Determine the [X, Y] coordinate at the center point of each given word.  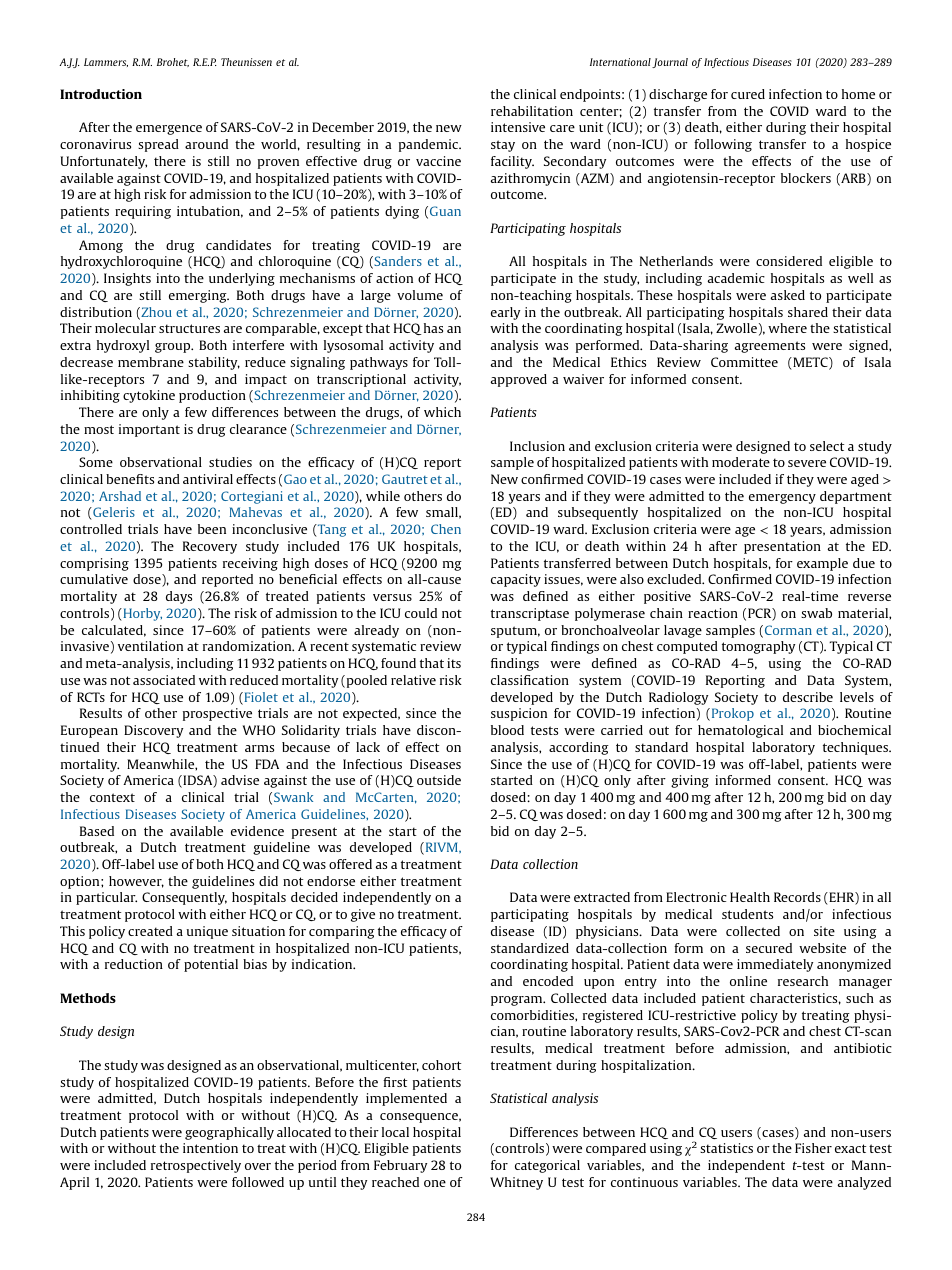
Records [797, 897]
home [858, 94]
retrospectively [196, 1166]
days [179, 597]
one [435, 1183]
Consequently [184, 898]
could [421, 613]
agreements [770, 347]
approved [519, 380]
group [174, 348]
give [363, 915]
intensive [518, 127]
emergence [169, 130]
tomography [758, 647]
